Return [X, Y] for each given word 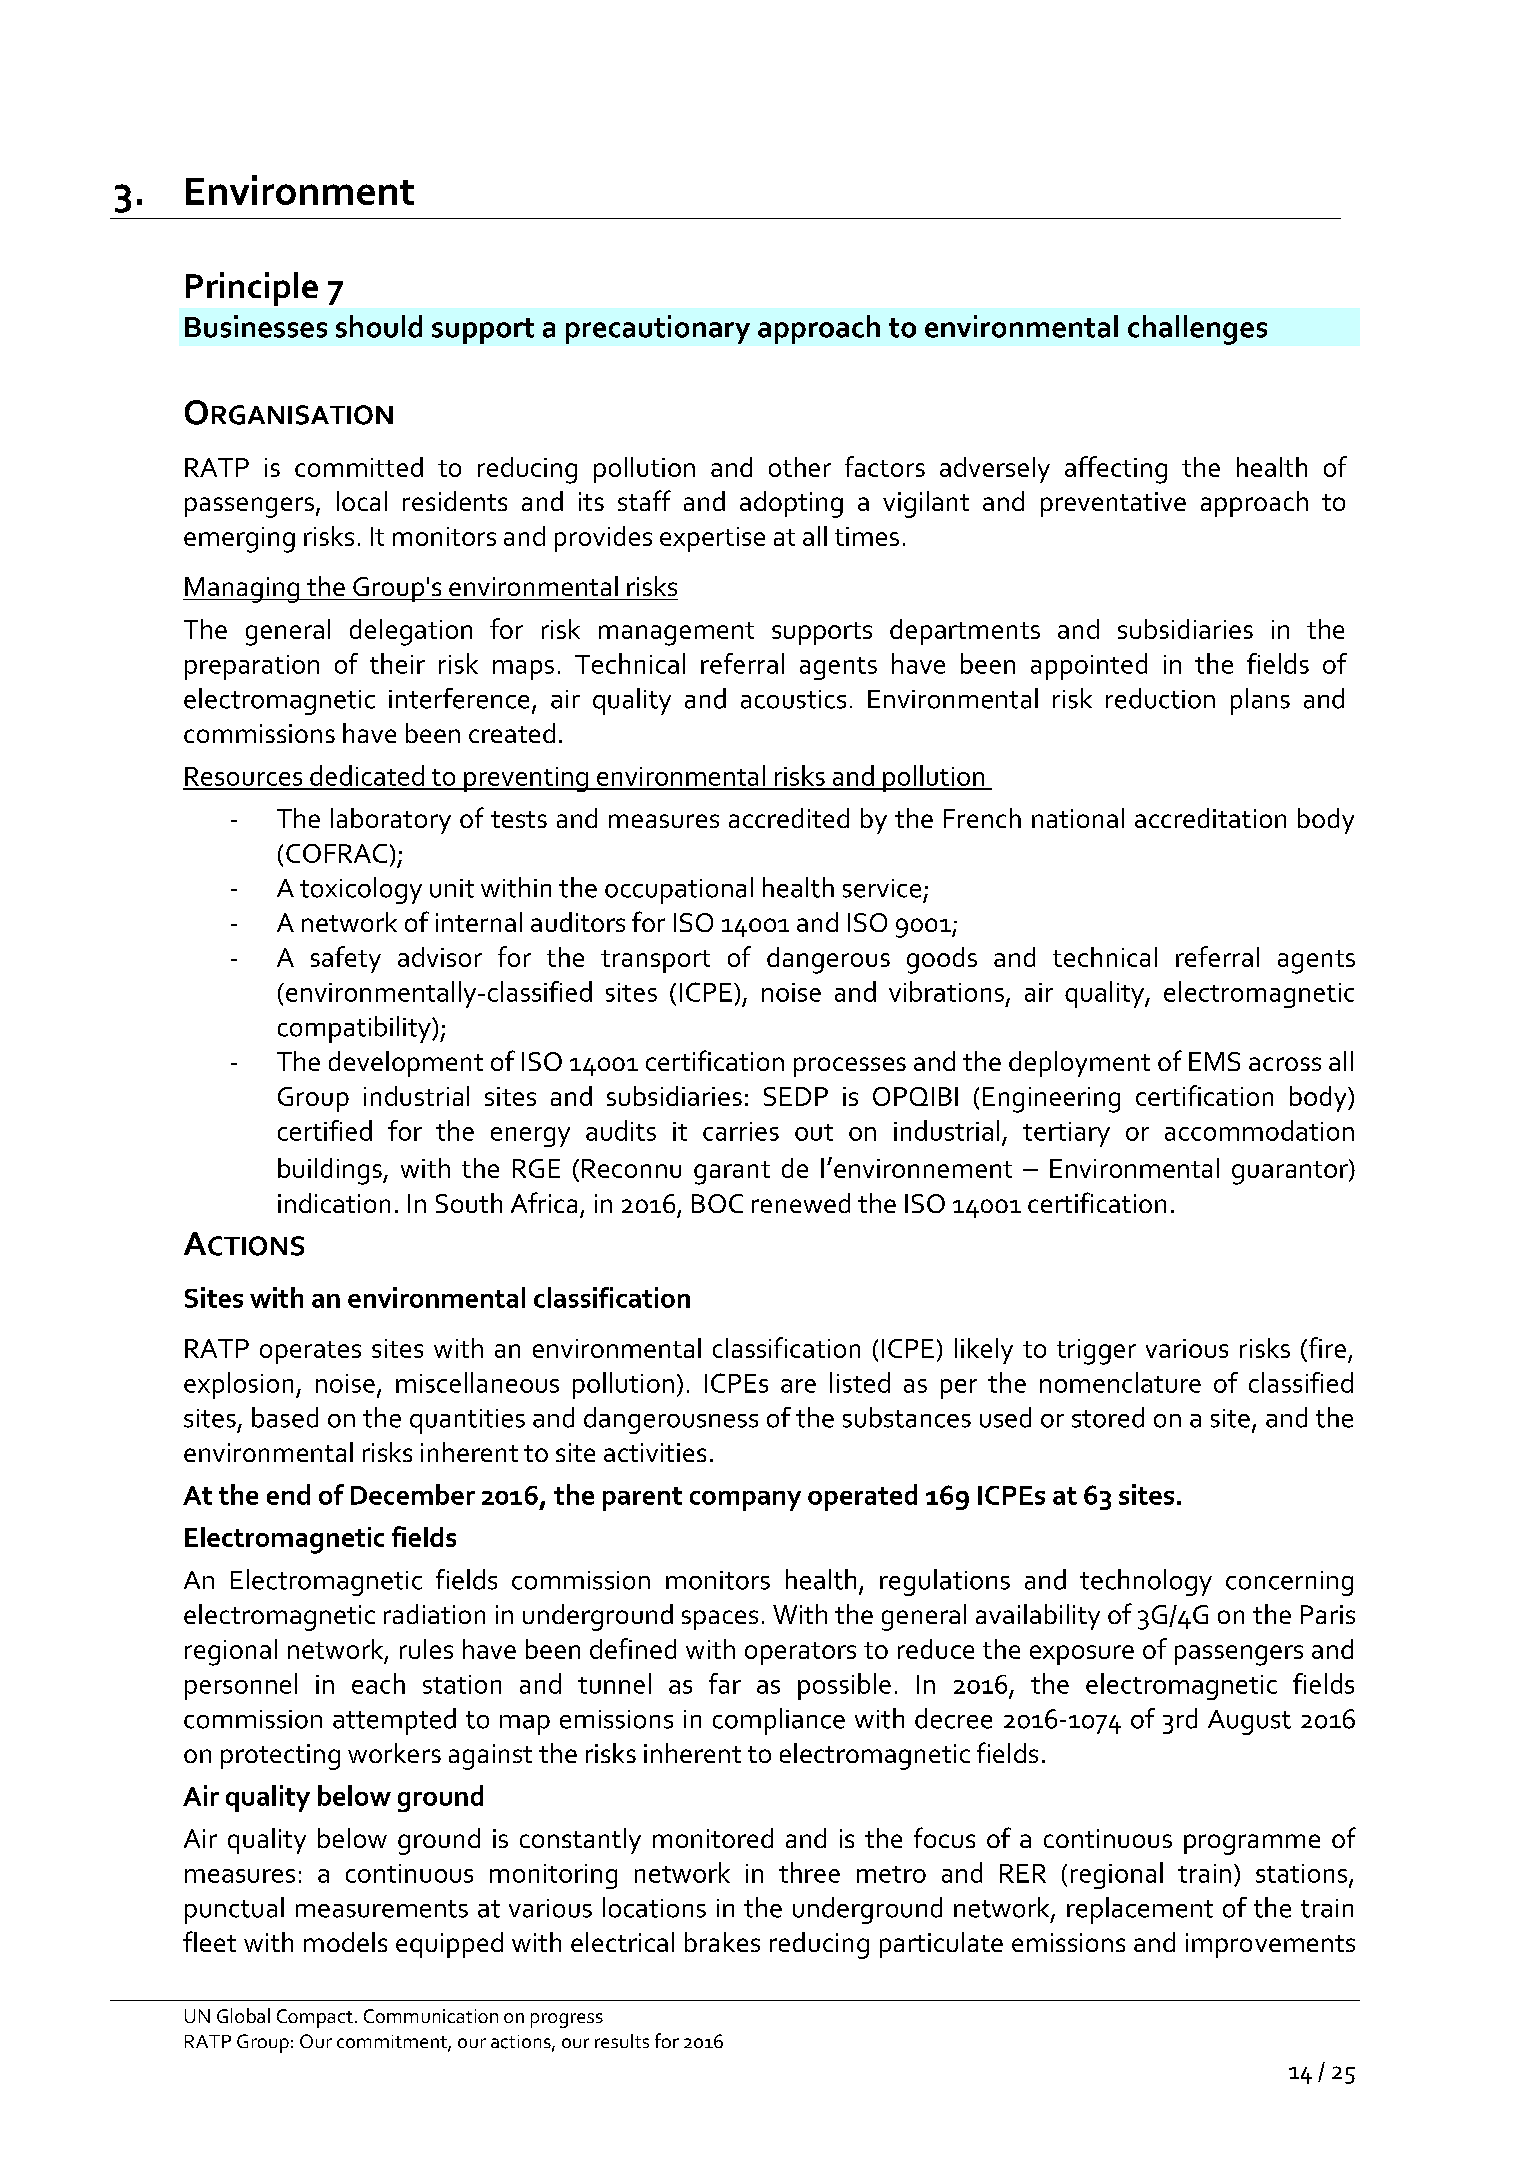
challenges [1197, 330]
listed [860, 1382]
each [378, 1683]
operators [800, 1653]
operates [310, 1352]
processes [850, 1067]
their [397, 663]
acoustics [793, 699]
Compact [315, 2018]
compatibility [355, 1029]
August [1249, 1722]
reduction [1160, 698]
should [379, 326]
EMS [1214, 1061]
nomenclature [1120, 1382]
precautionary [658, 329]
